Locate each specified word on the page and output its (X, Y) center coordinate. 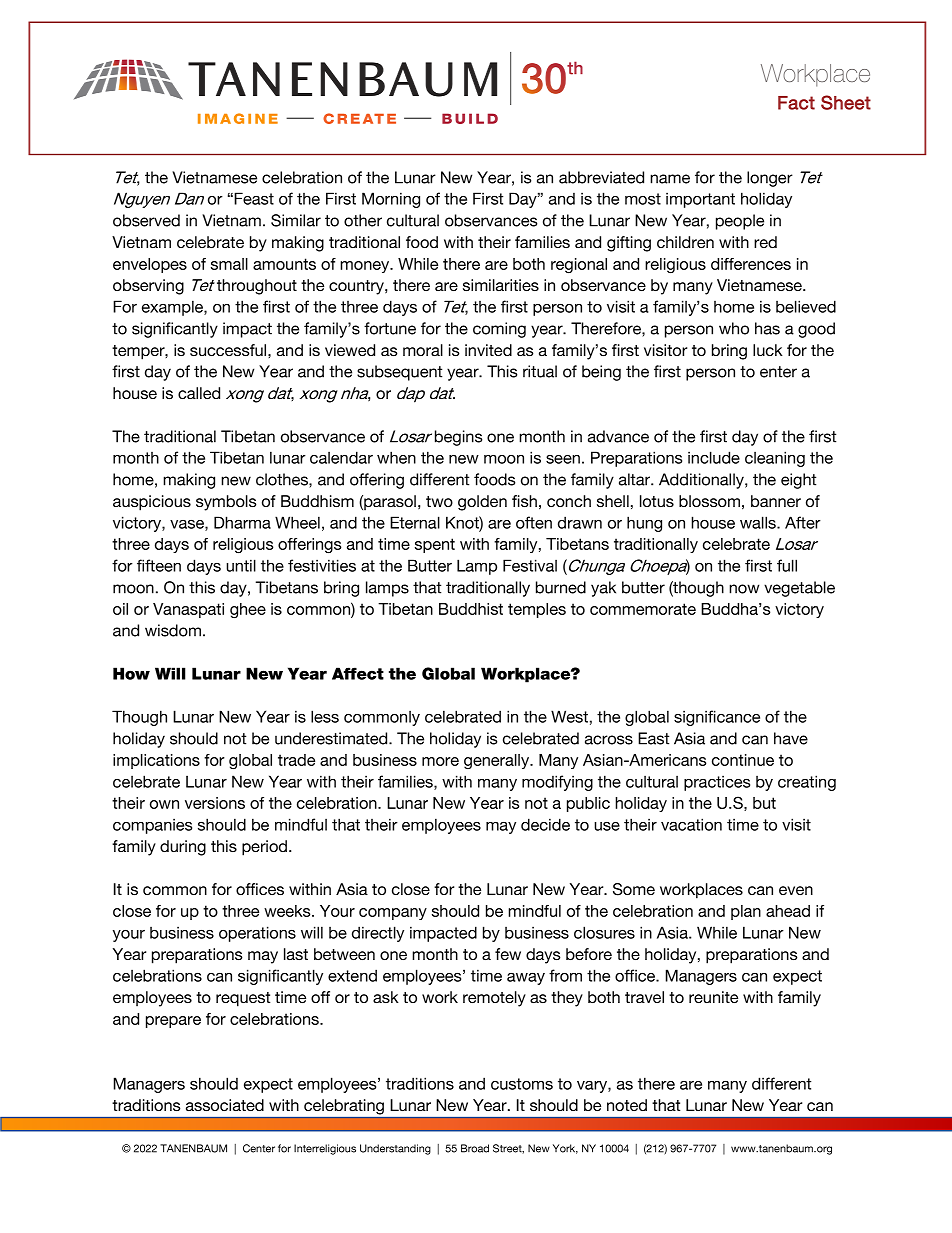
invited (488, 350)
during (183, 848)
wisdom (173, 630)
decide (545, 824)
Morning (391, 200)
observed (146, 220)
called (199, 393)
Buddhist (471, 609)
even (796, 890)
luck (768, 350)
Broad (475, 1148)
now (744, 589)
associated (225, 1105)
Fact (796, 103)
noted (627, 1105)
